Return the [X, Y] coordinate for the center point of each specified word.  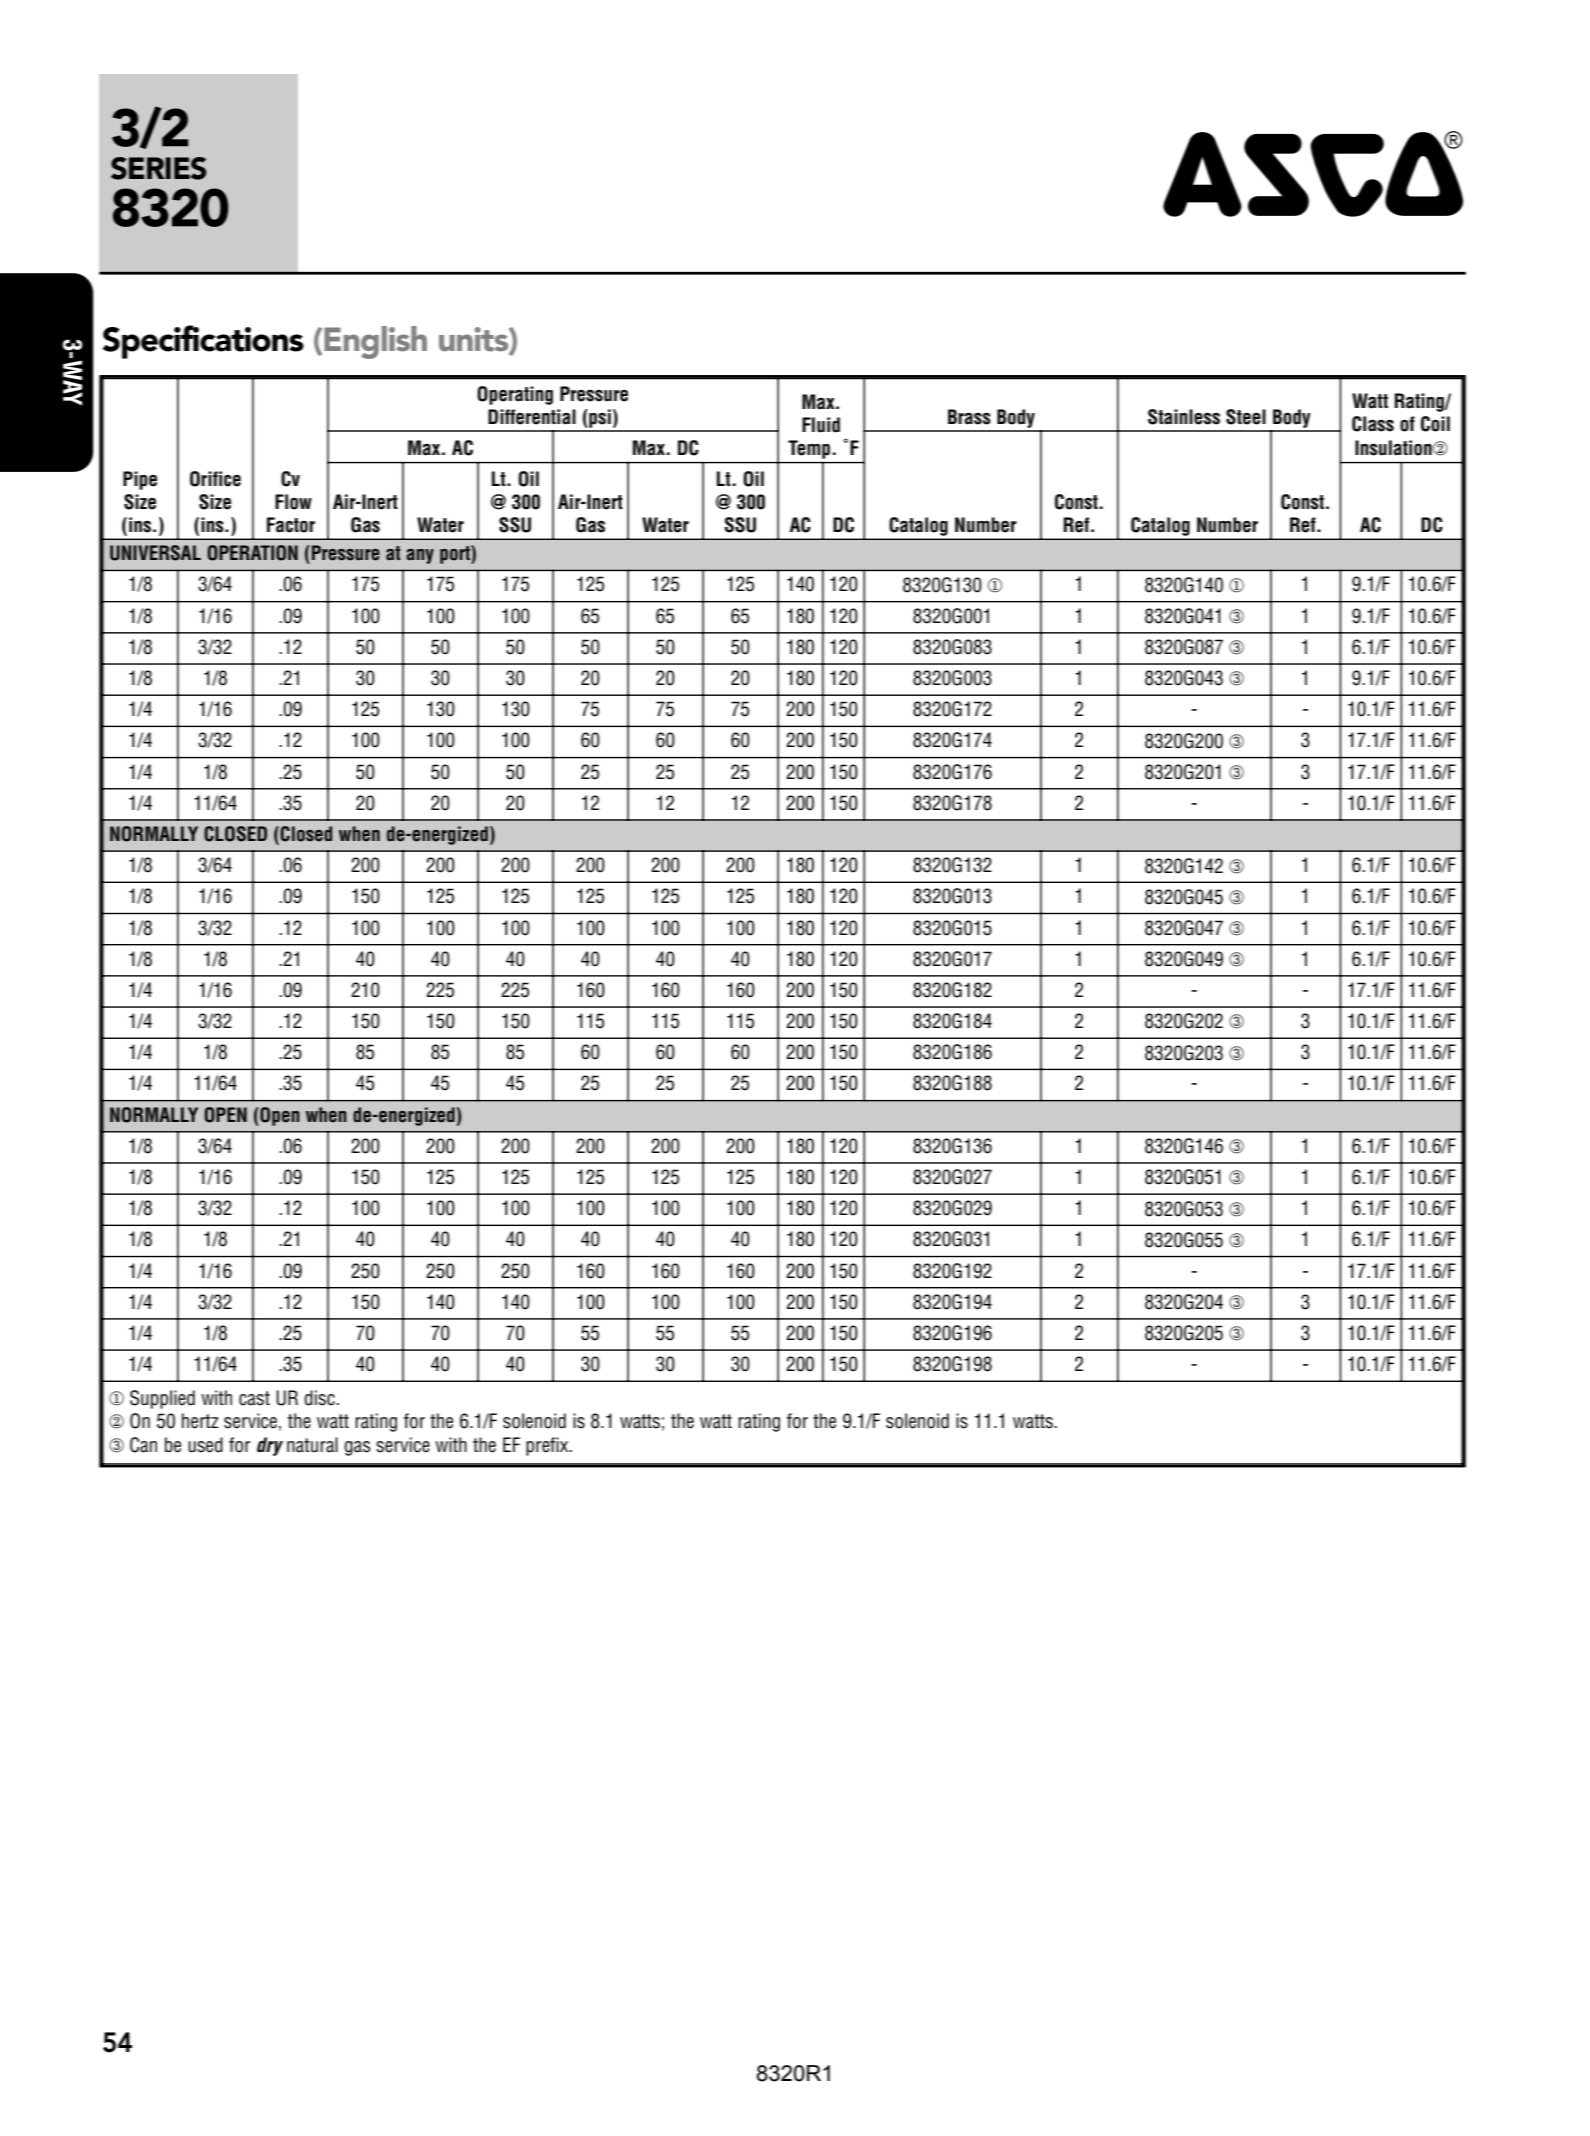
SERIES [158, 168]
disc [320, 1398]
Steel [1246, 417]
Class [1373, 424]
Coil [1435, 424]
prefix [548, 1446]
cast [254, 1398]
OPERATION [252, 553]
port [456, 554]
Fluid [821, 425]
